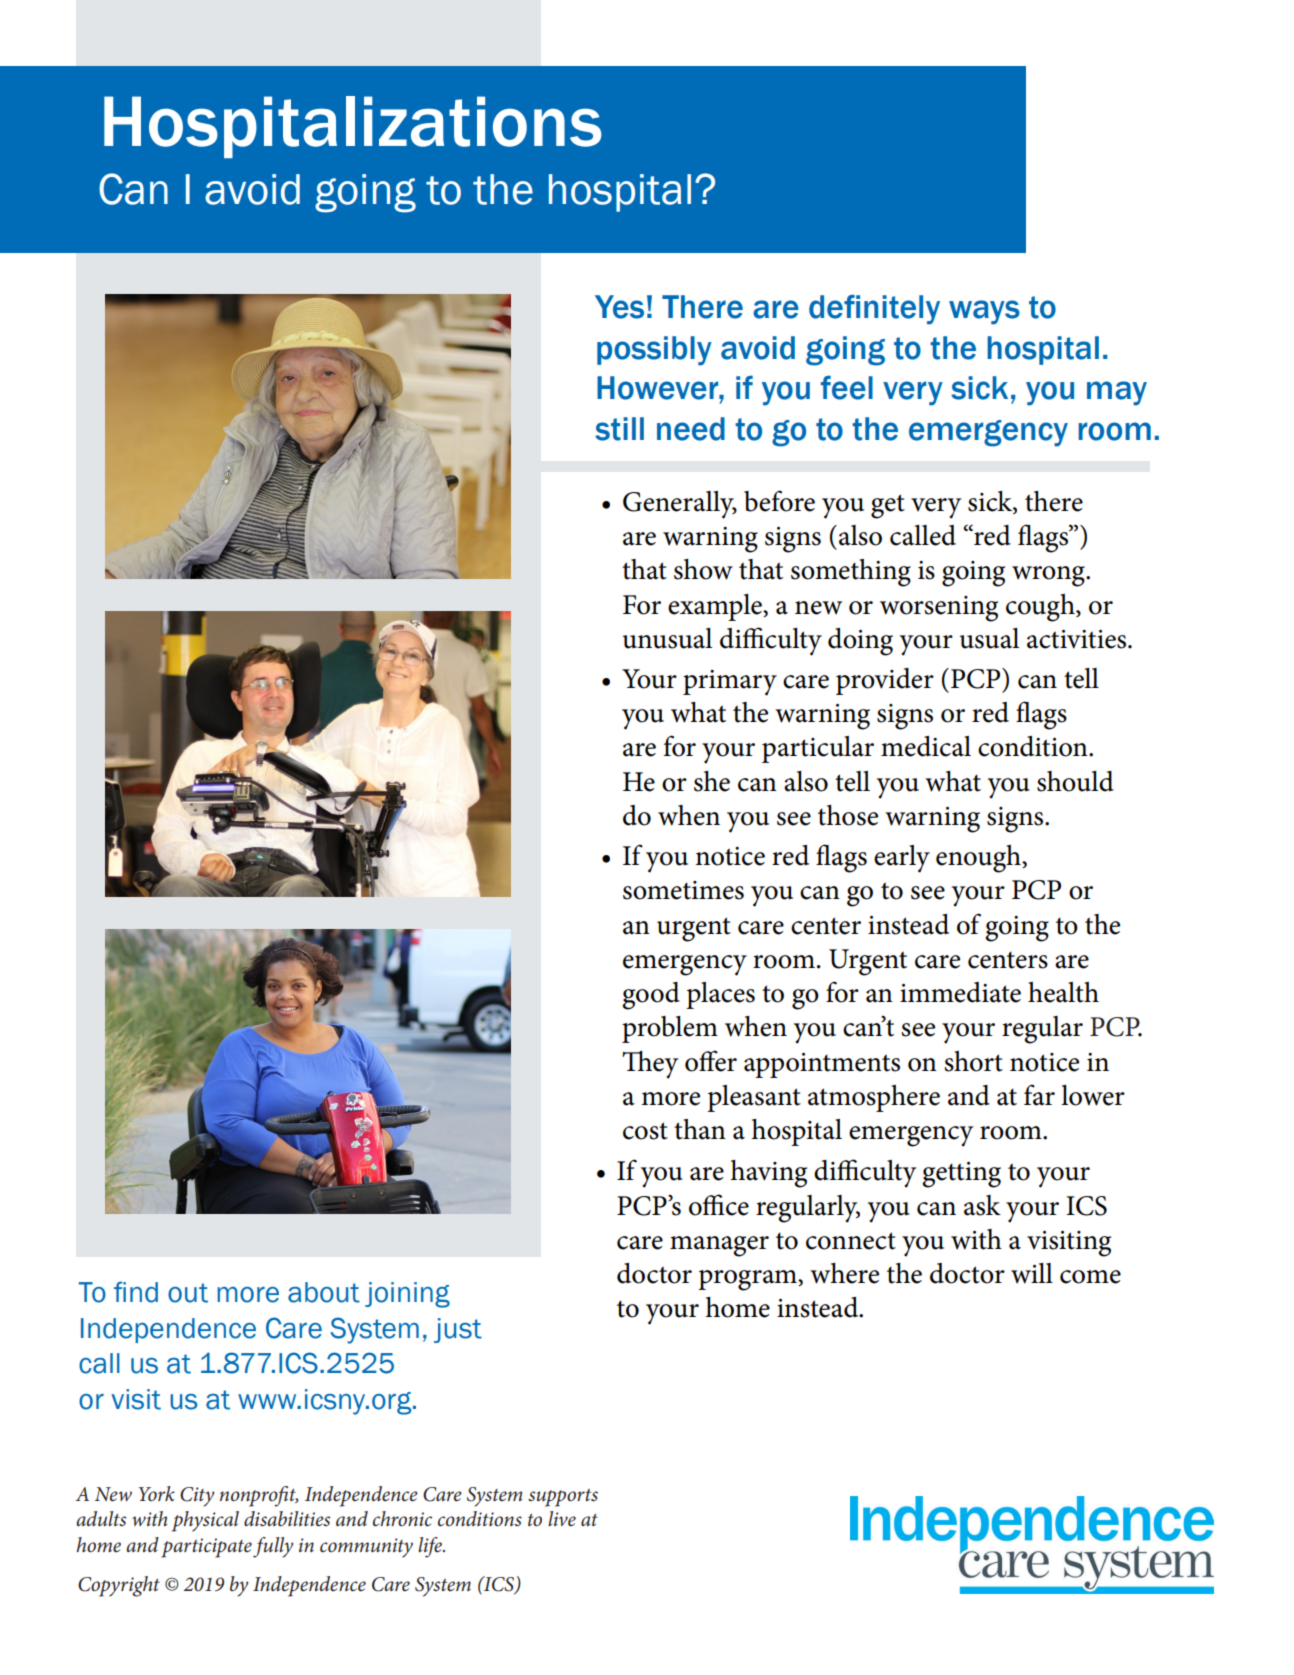  I want to click on show, so click(703, 569).
